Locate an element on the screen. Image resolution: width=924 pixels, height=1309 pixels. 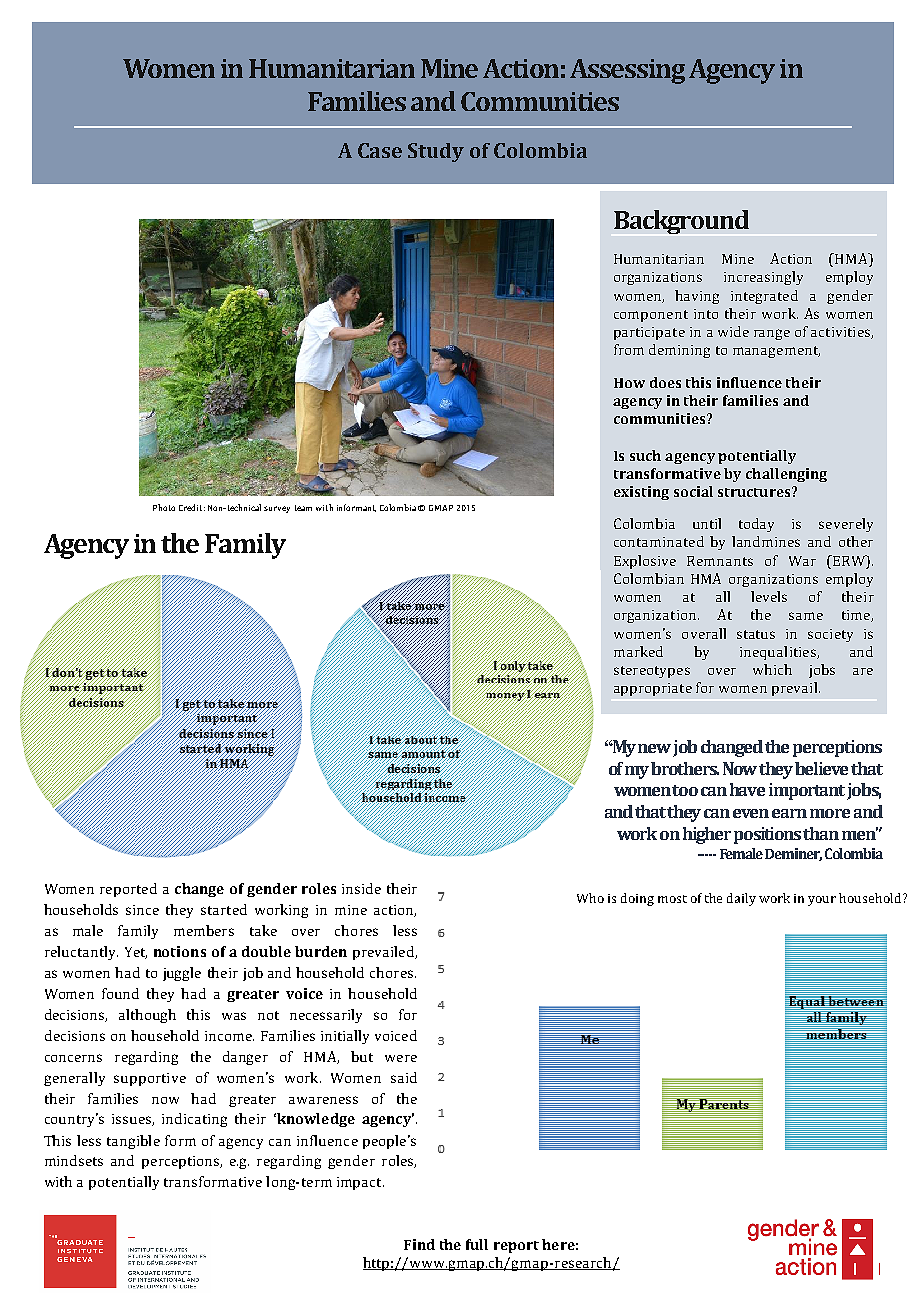
tangible is located at coordinates (133, 1142).
